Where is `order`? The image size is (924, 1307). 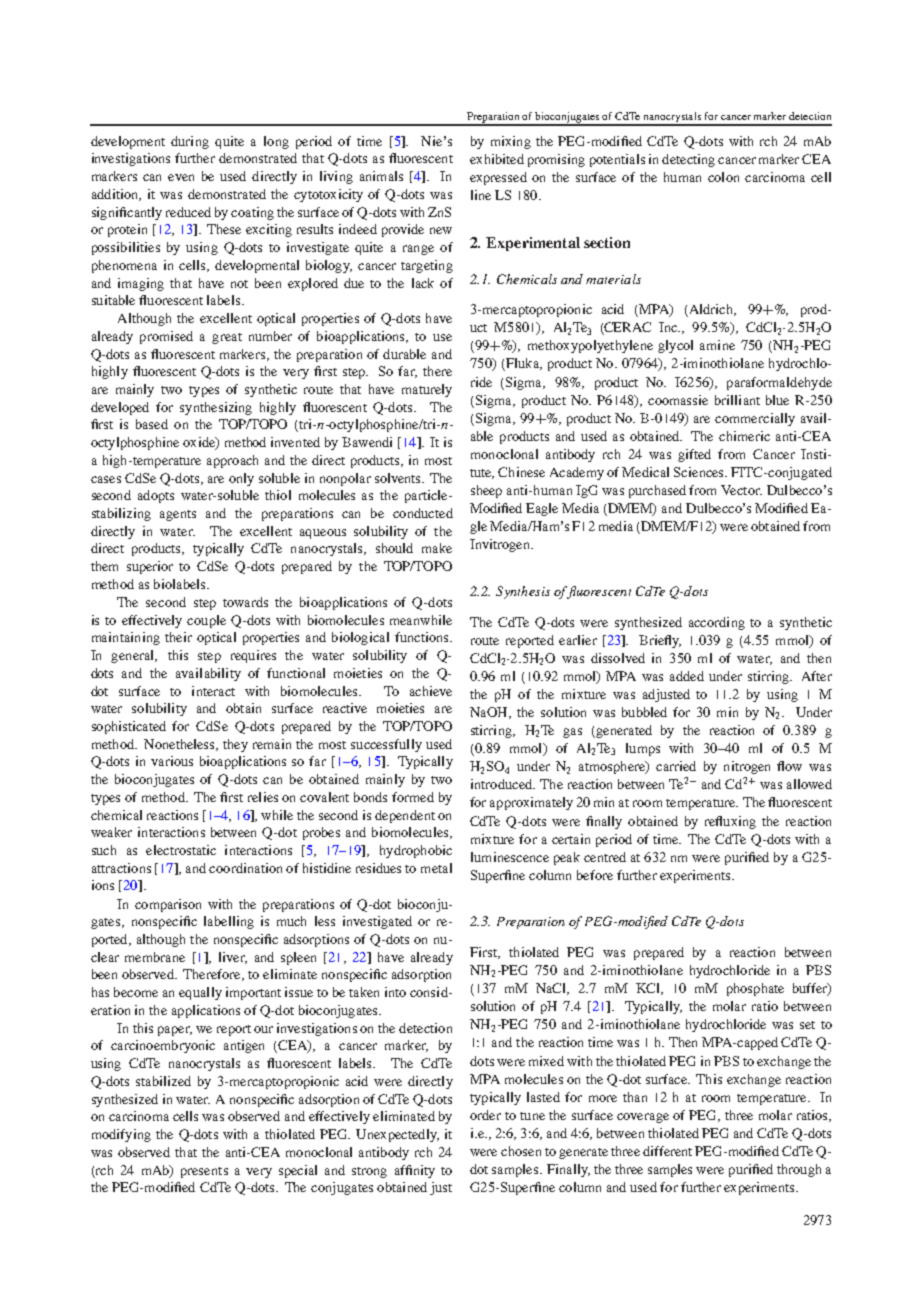
order is located at coordinates (485, 1115).
